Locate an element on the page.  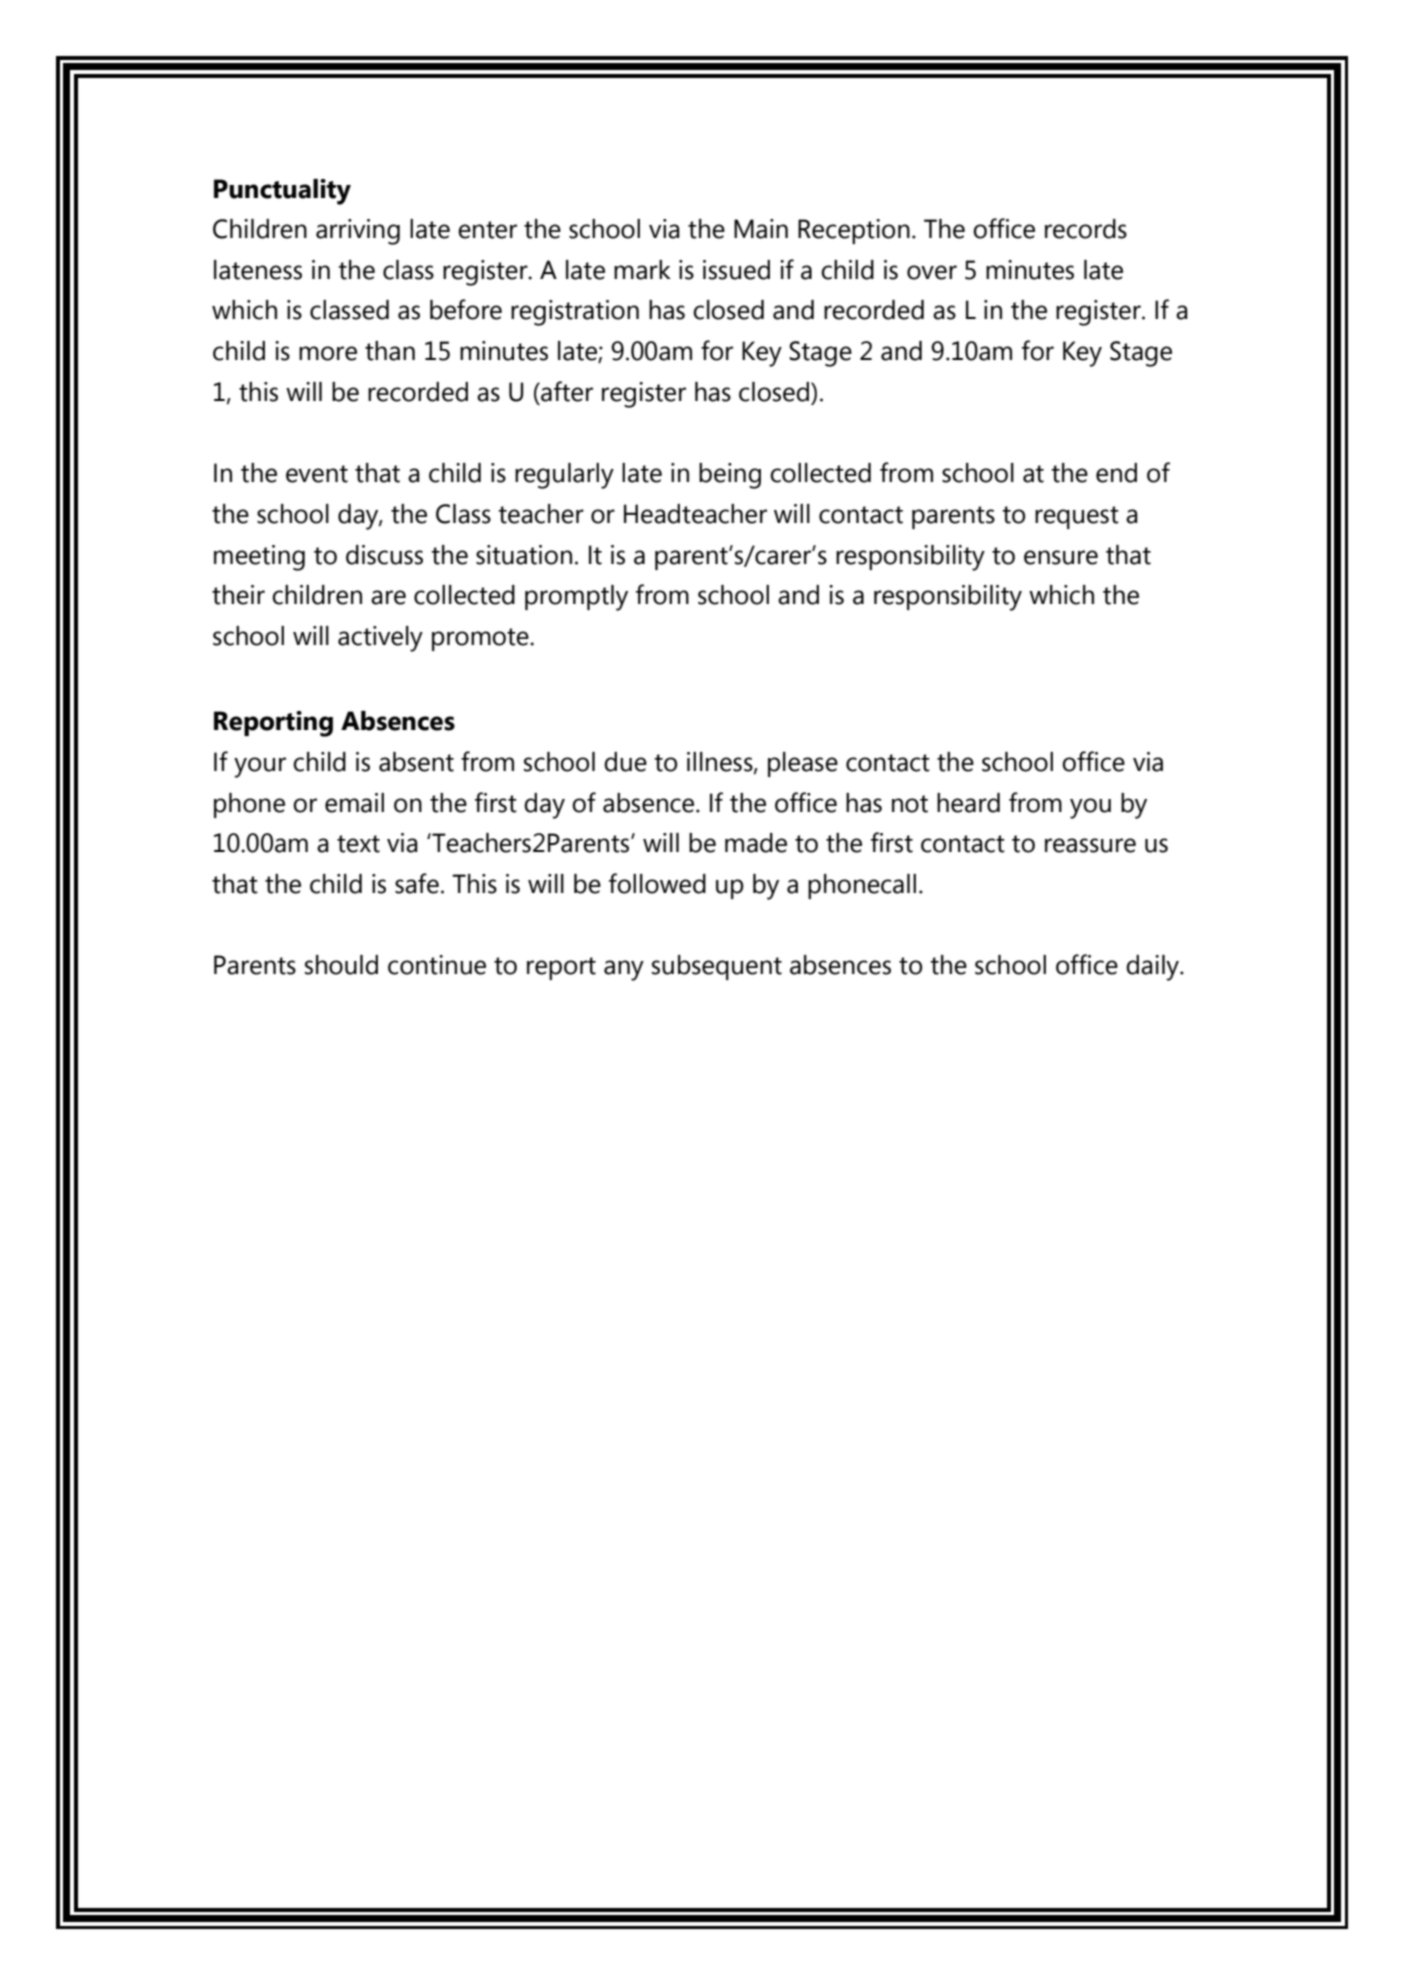
Main is located at coordinates (761, 229).
